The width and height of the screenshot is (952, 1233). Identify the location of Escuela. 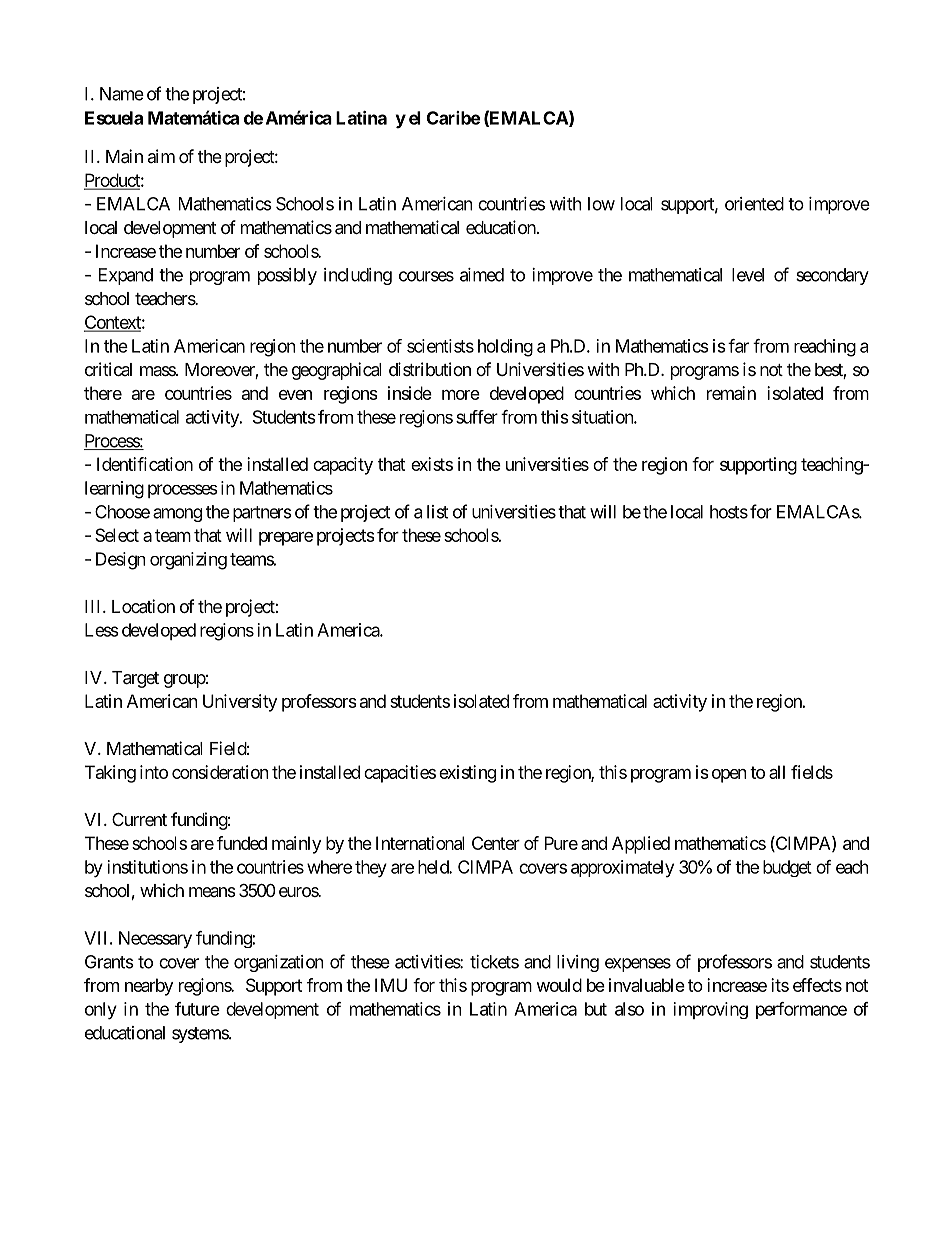
(114, 118).
